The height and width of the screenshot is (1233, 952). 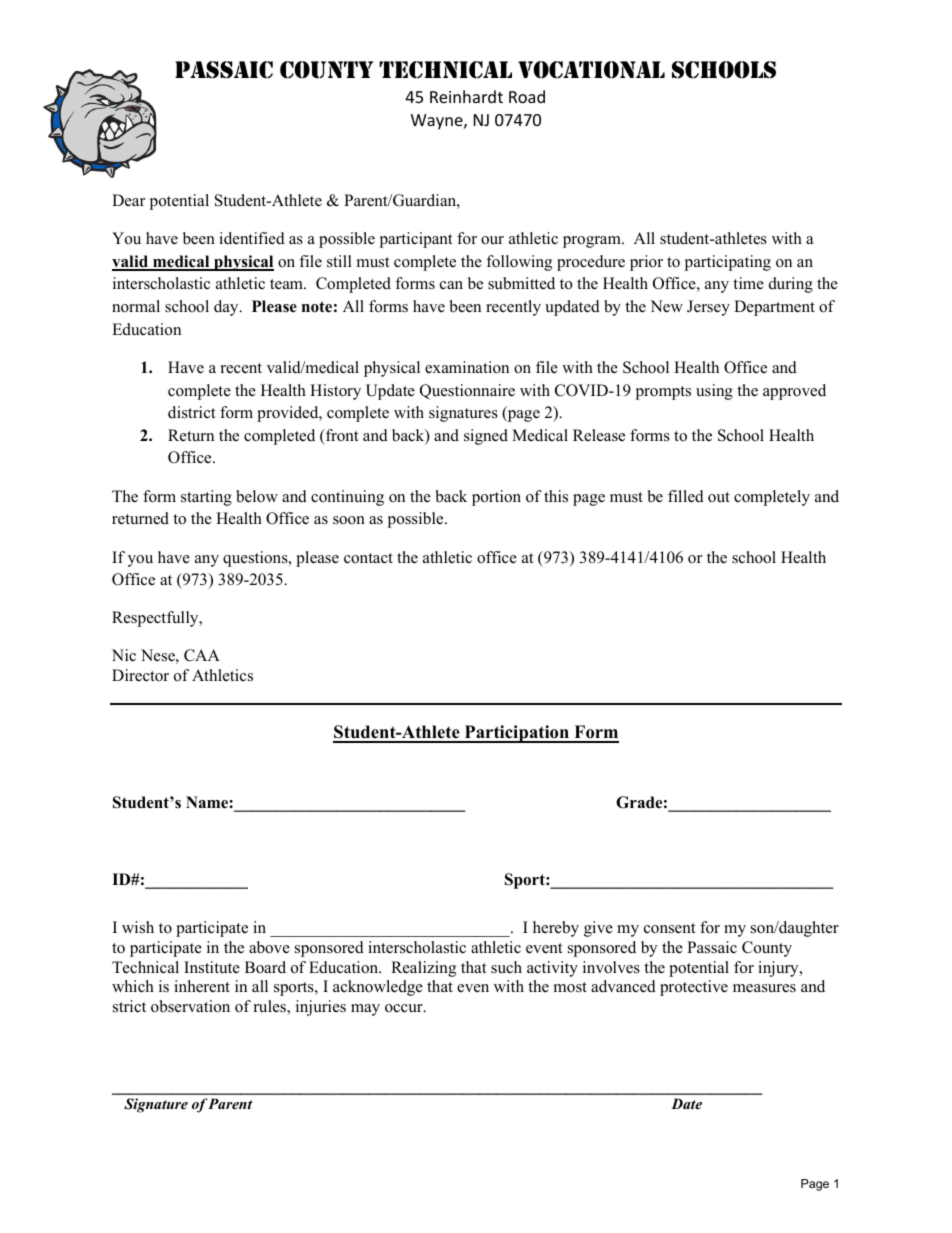 What do you see at coordinates (256, 559) in the screenshot?
I see `questions` at bounding box center [256, 559].
